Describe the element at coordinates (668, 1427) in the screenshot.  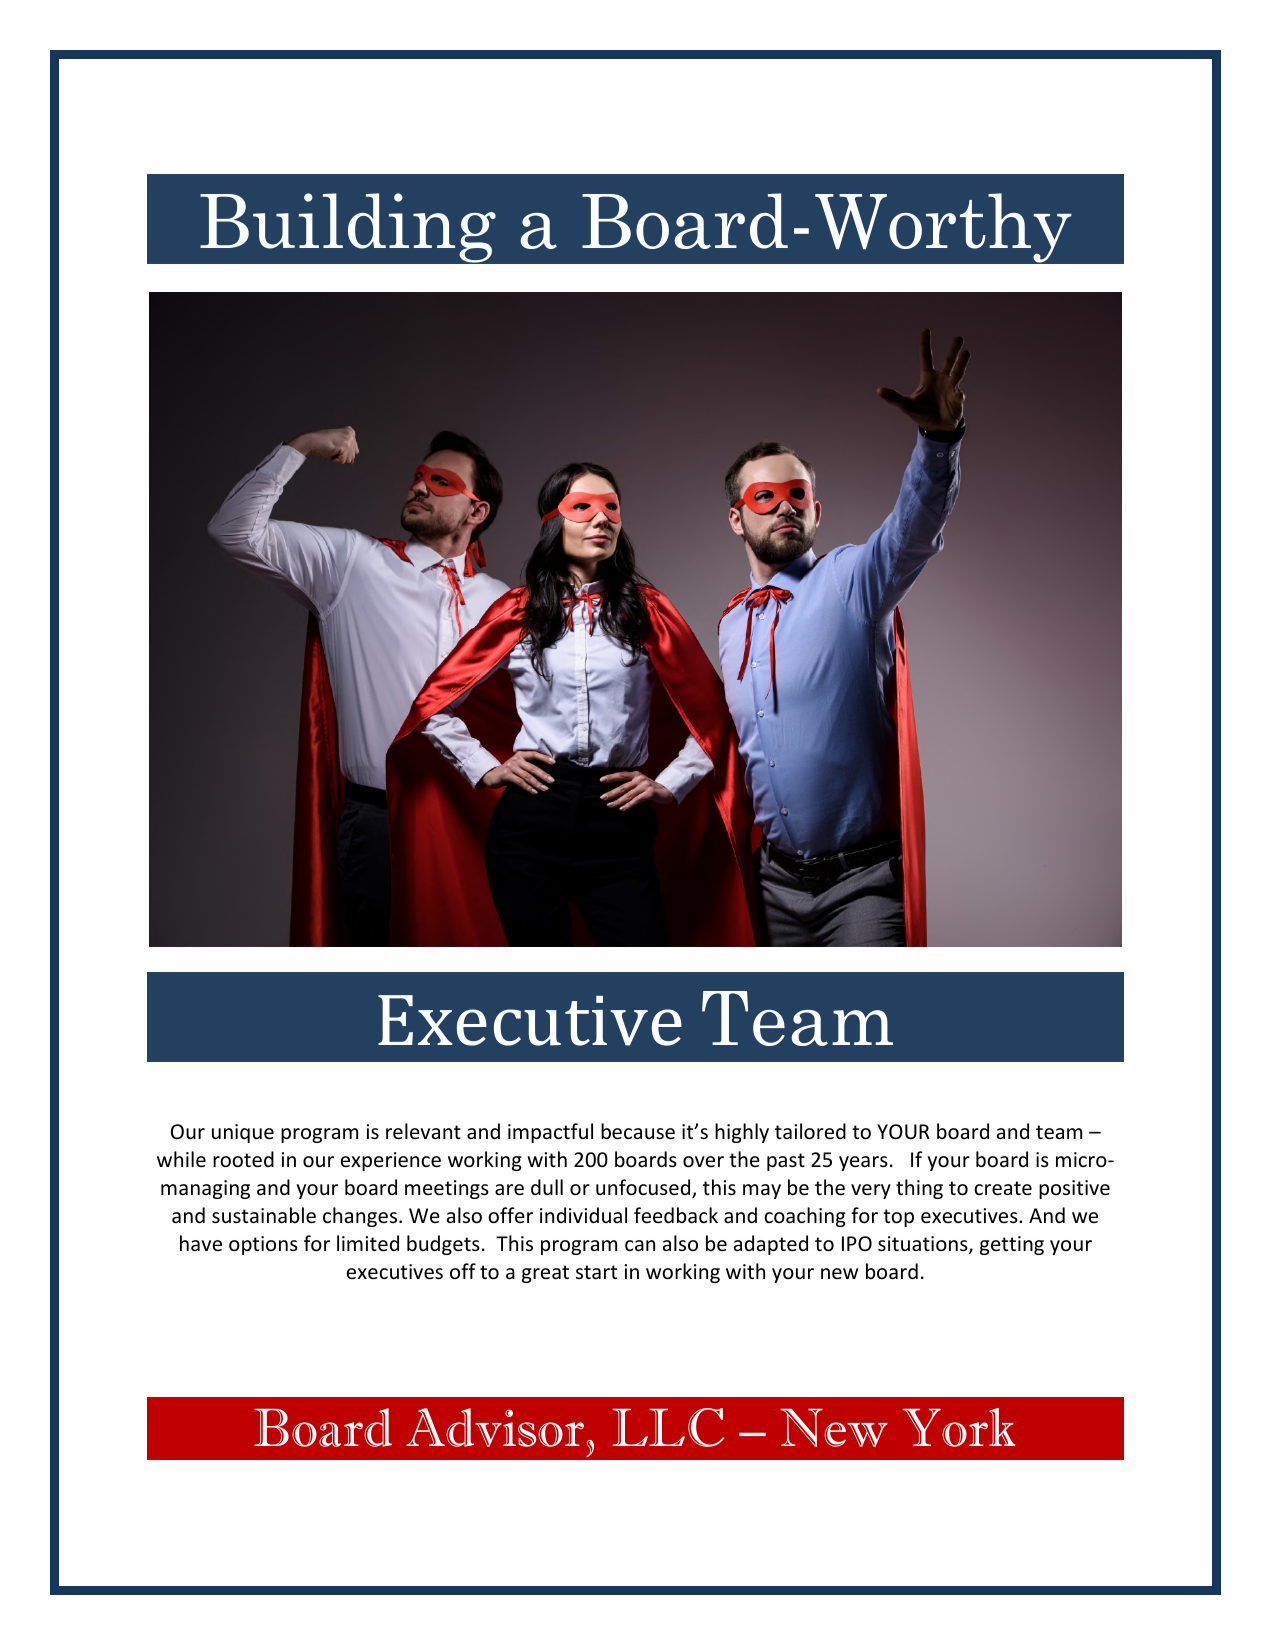
I see `LLC` at that location.
